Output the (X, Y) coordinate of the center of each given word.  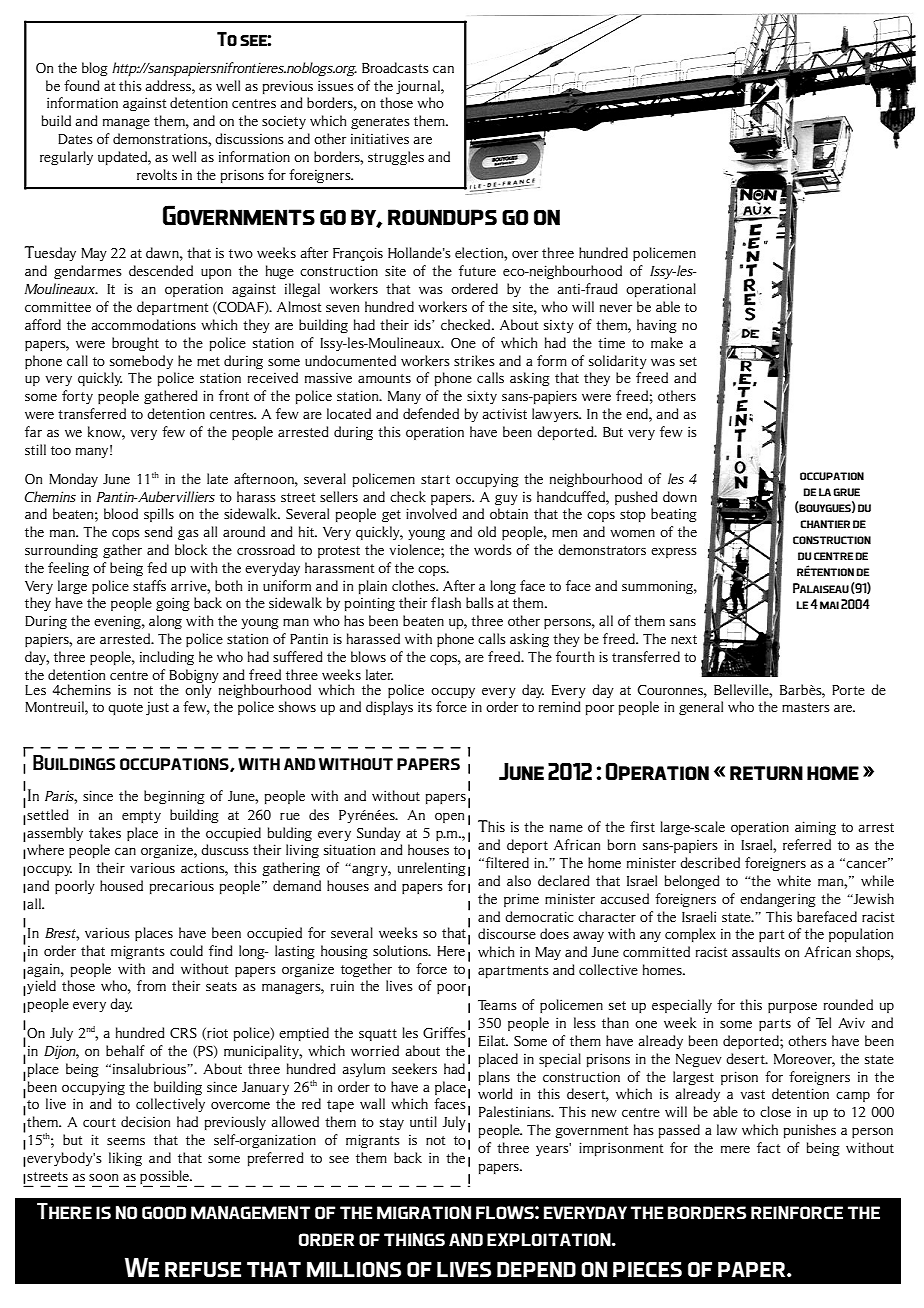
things (414, 1239)
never (616, 308)
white (794, 880)
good (164, 1212)
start (435, 479)
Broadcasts (395, 67)
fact (768, 1147)
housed (121, 885)
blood (121, 513)
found (82, 85)
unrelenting (432, 869)
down (680, 496)
